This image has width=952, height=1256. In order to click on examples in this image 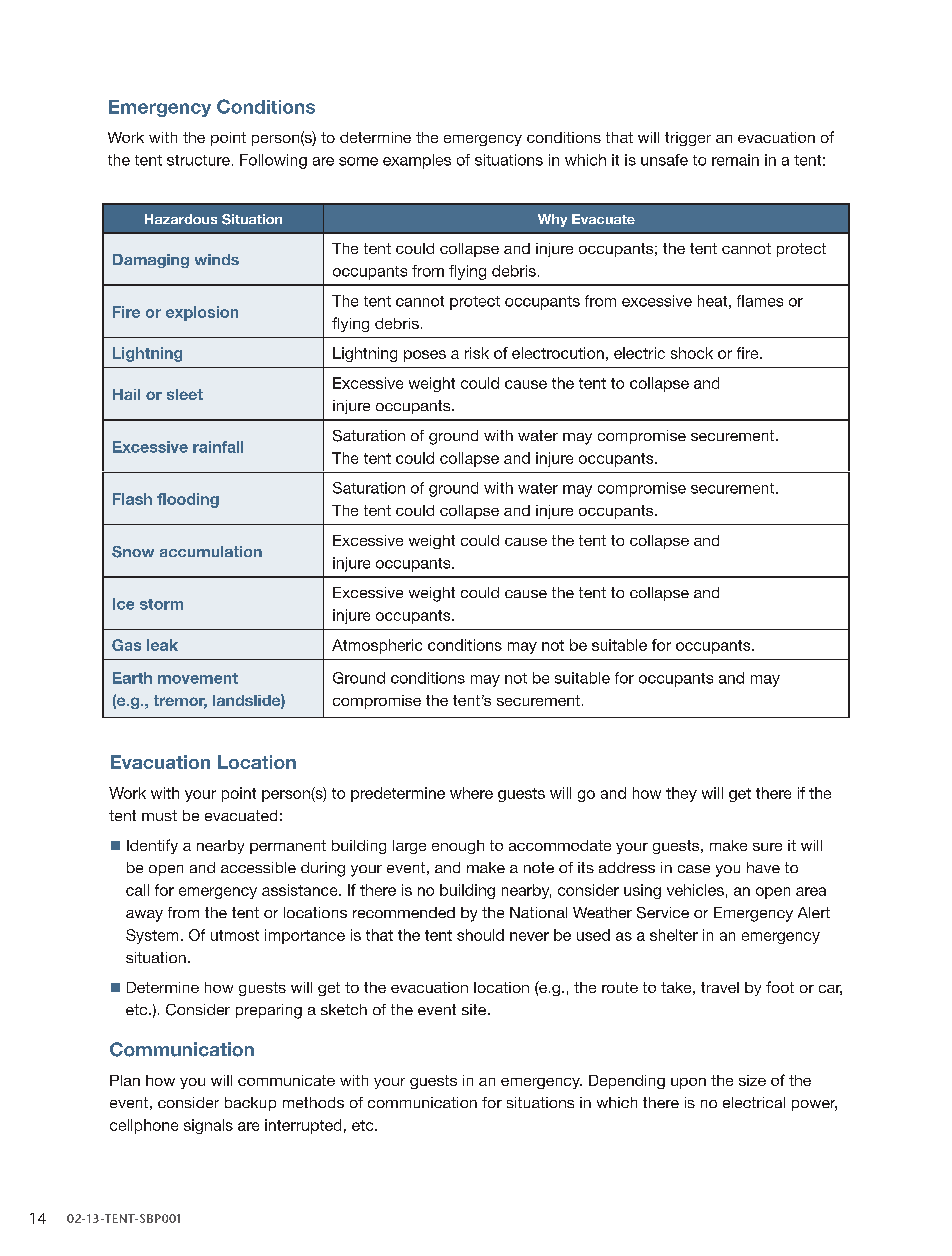, I will do `click(417, 161)`.
